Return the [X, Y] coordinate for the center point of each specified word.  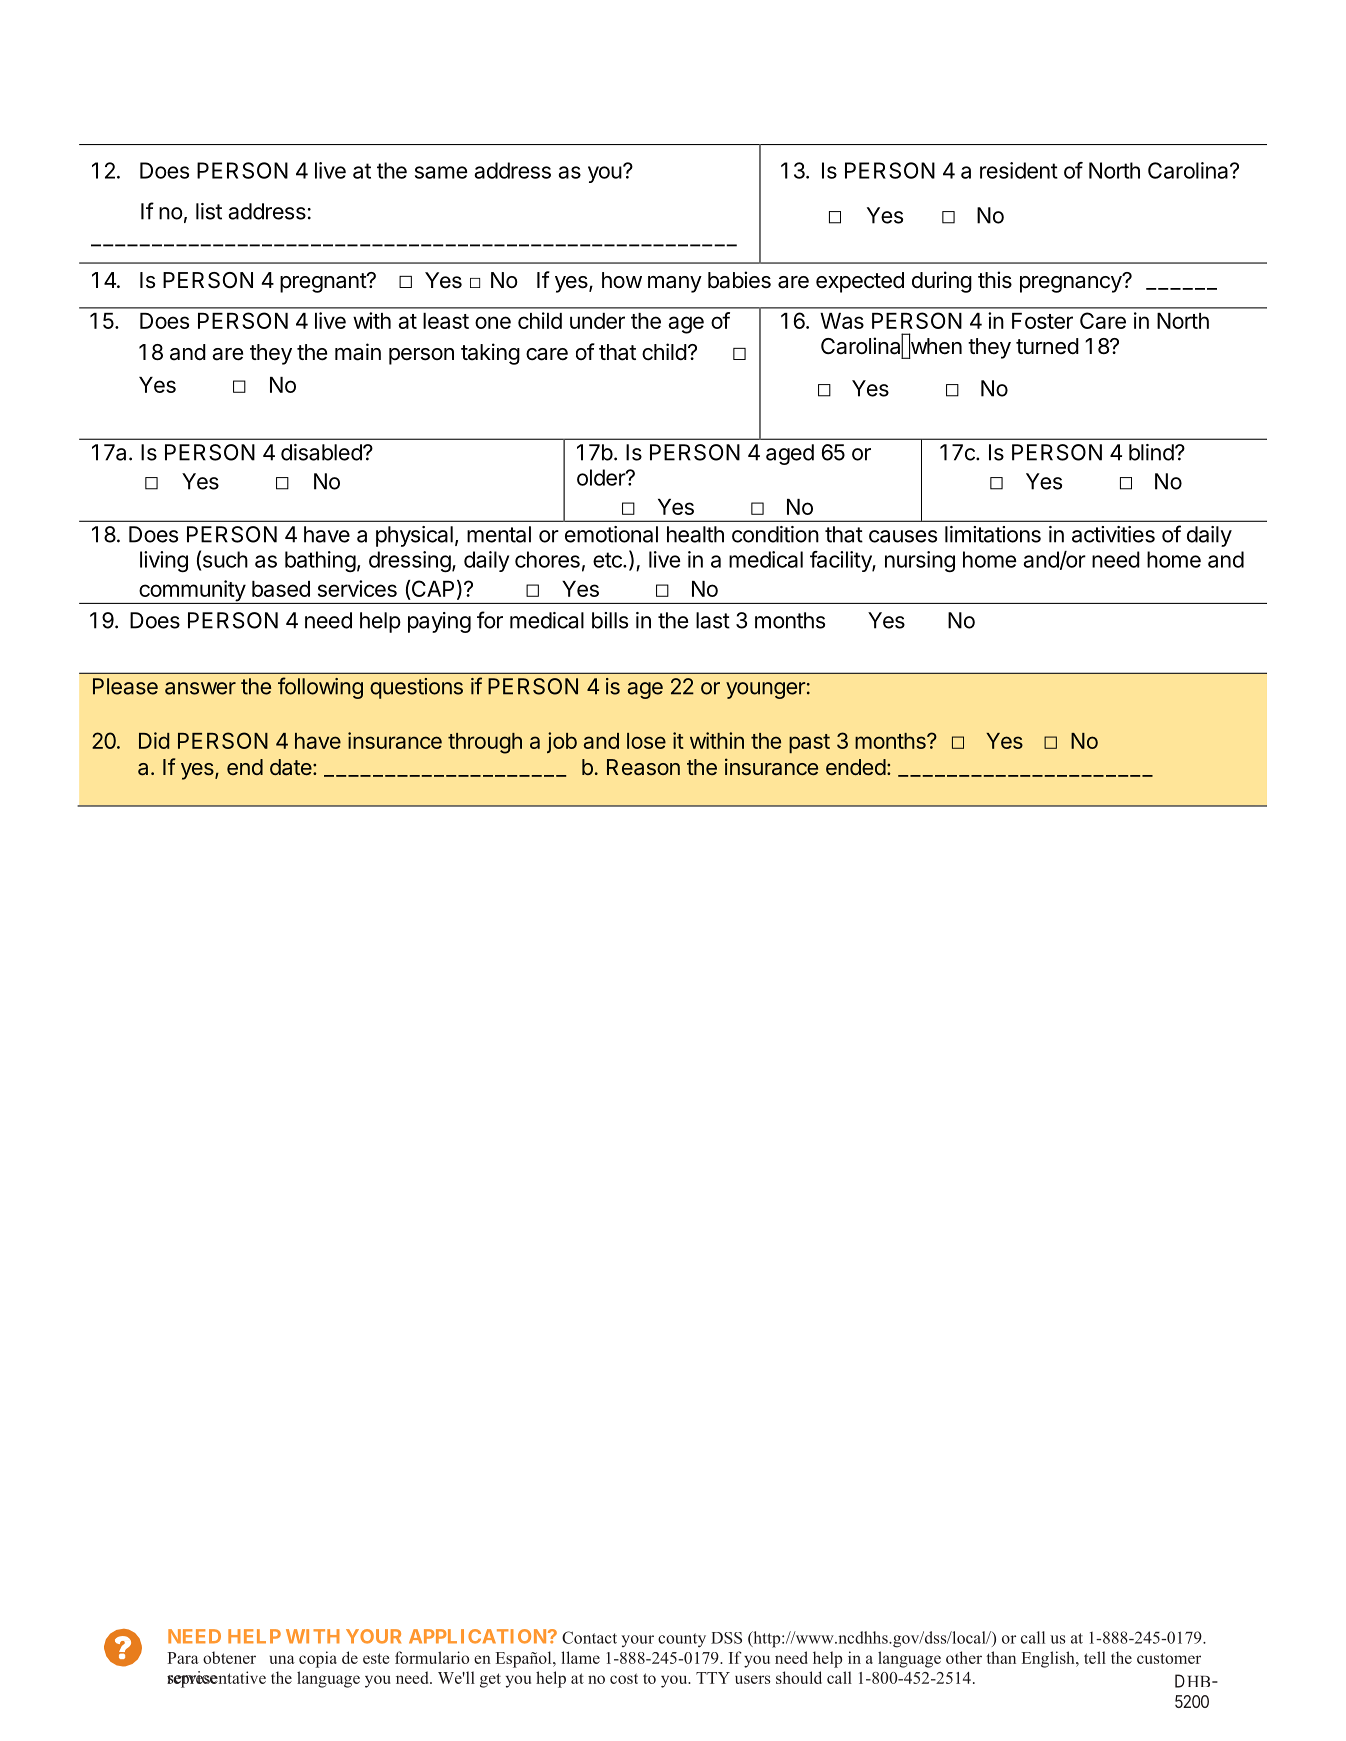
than [1001, 1657]
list [209, 211]
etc [608, 560]
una [282, 1659]
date [291, 767]
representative [216, 1679]
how [622, 280]
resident [1019, 170]
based [281, 589]
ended [856, 767]
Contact [589, 1637]
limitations [993, 534]
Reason [643, 767]
